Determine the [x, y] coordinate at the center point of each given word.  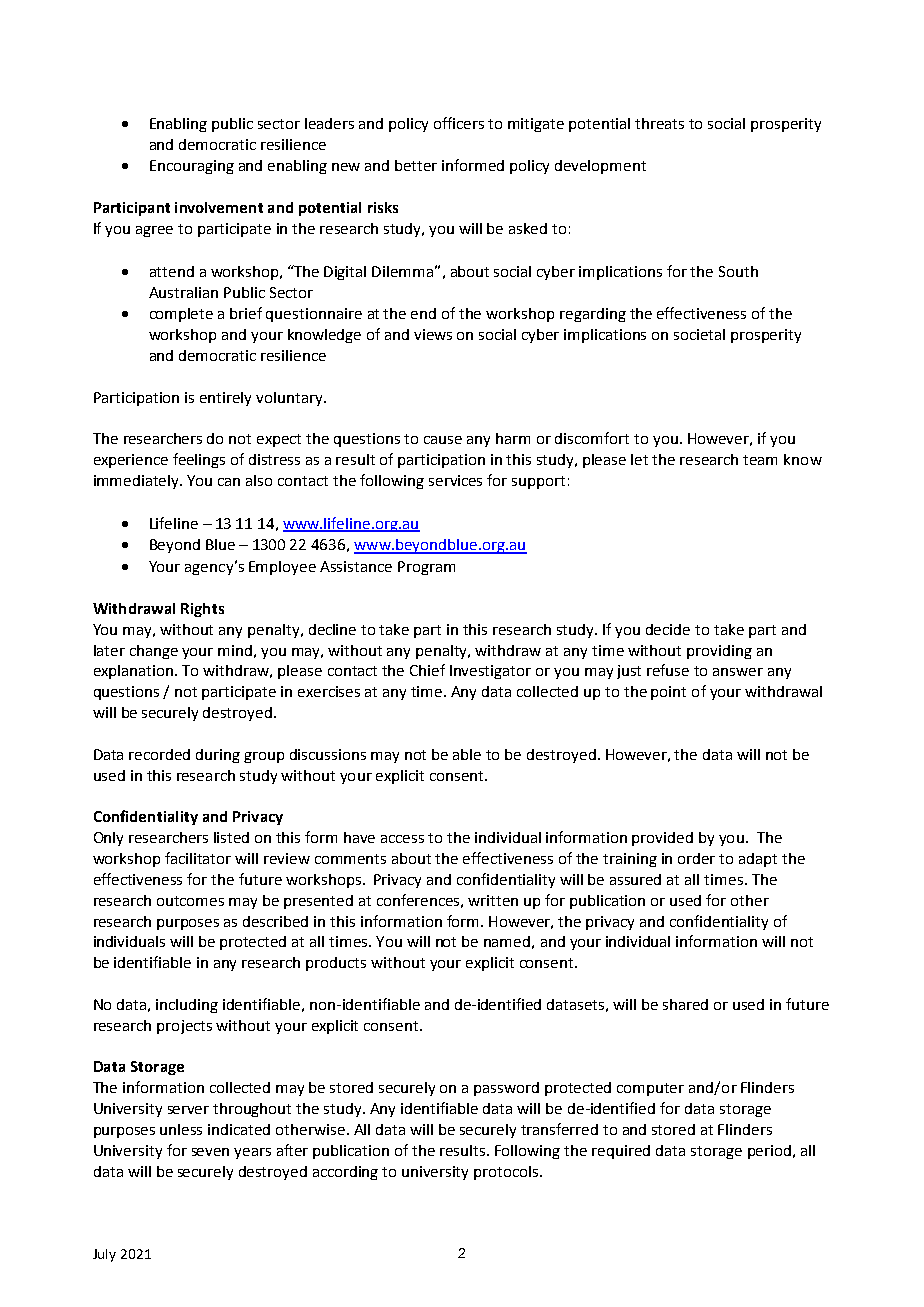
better [416, 165]
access [402, 839]
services [455, 480]
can [229, 482]
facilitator [198, 858]
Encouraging [192, 167]
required [621, 1152]
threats [659, 123]
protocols [507, 1173]
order [696, 858]
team [760, 460]
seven [210, 1152]
